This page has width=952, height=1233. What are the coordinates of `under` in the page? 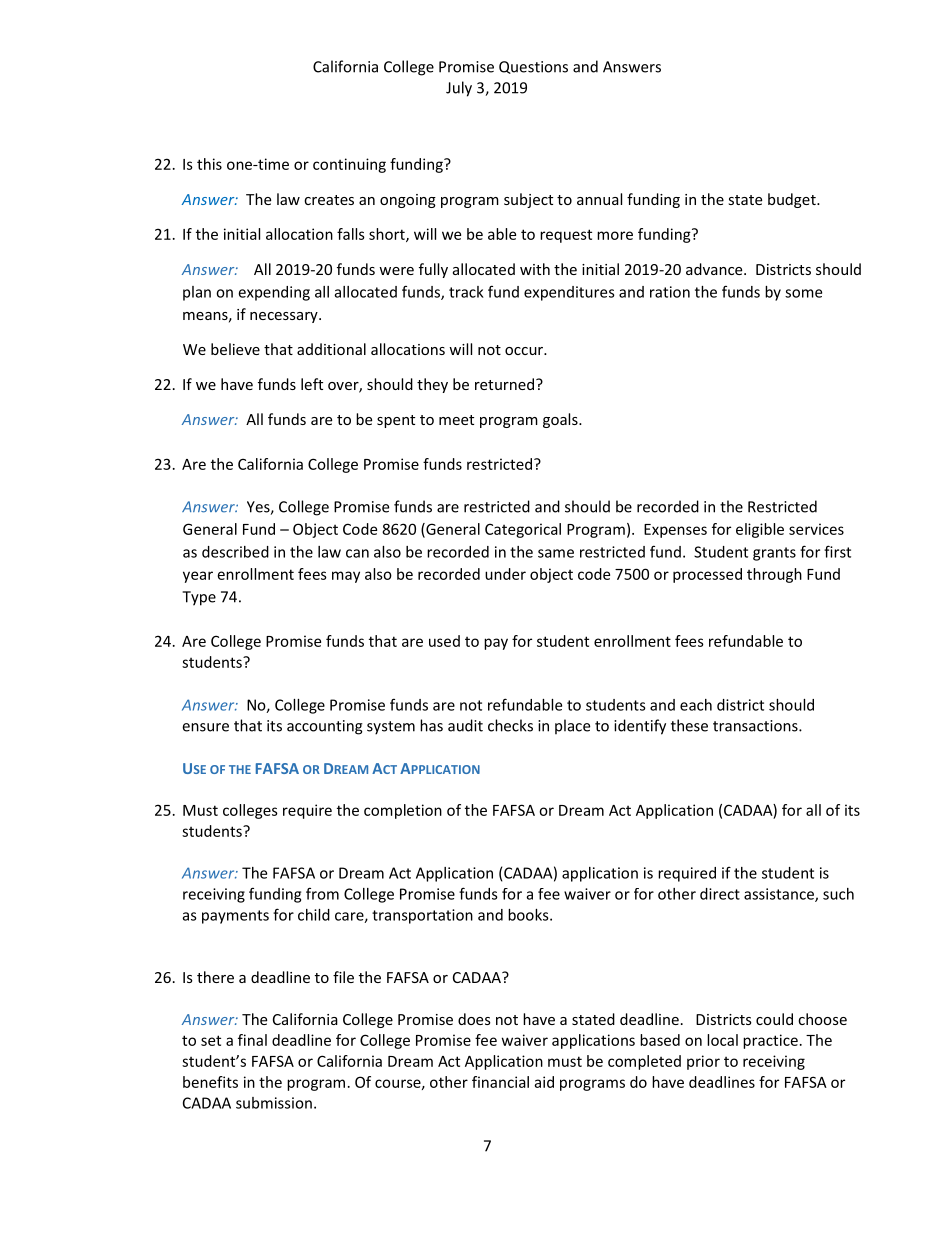 It's located at (505, 574).
